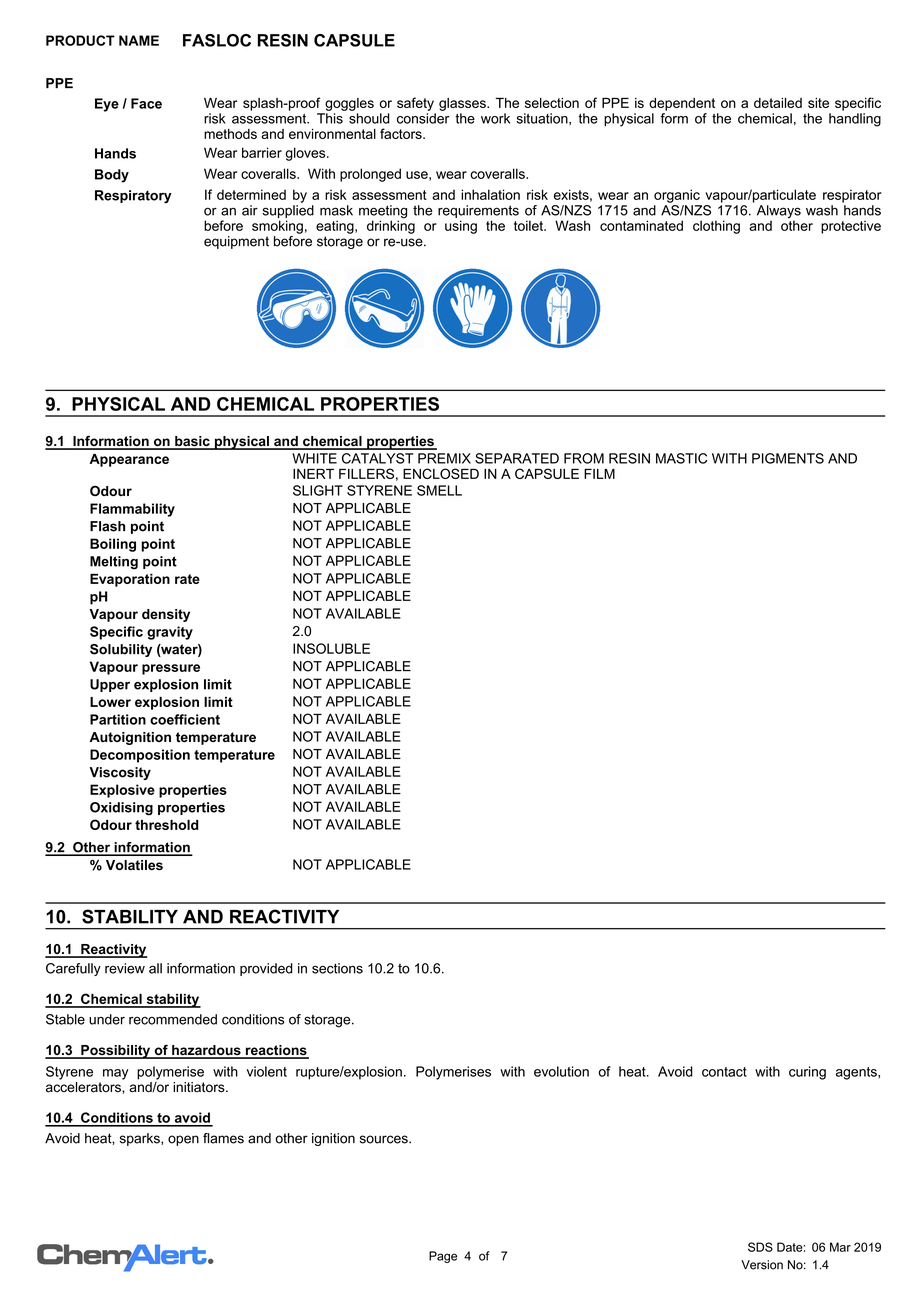  Describe the element at coordinates (760, 1247) in the screenshot. I see `SDS` at that location.
